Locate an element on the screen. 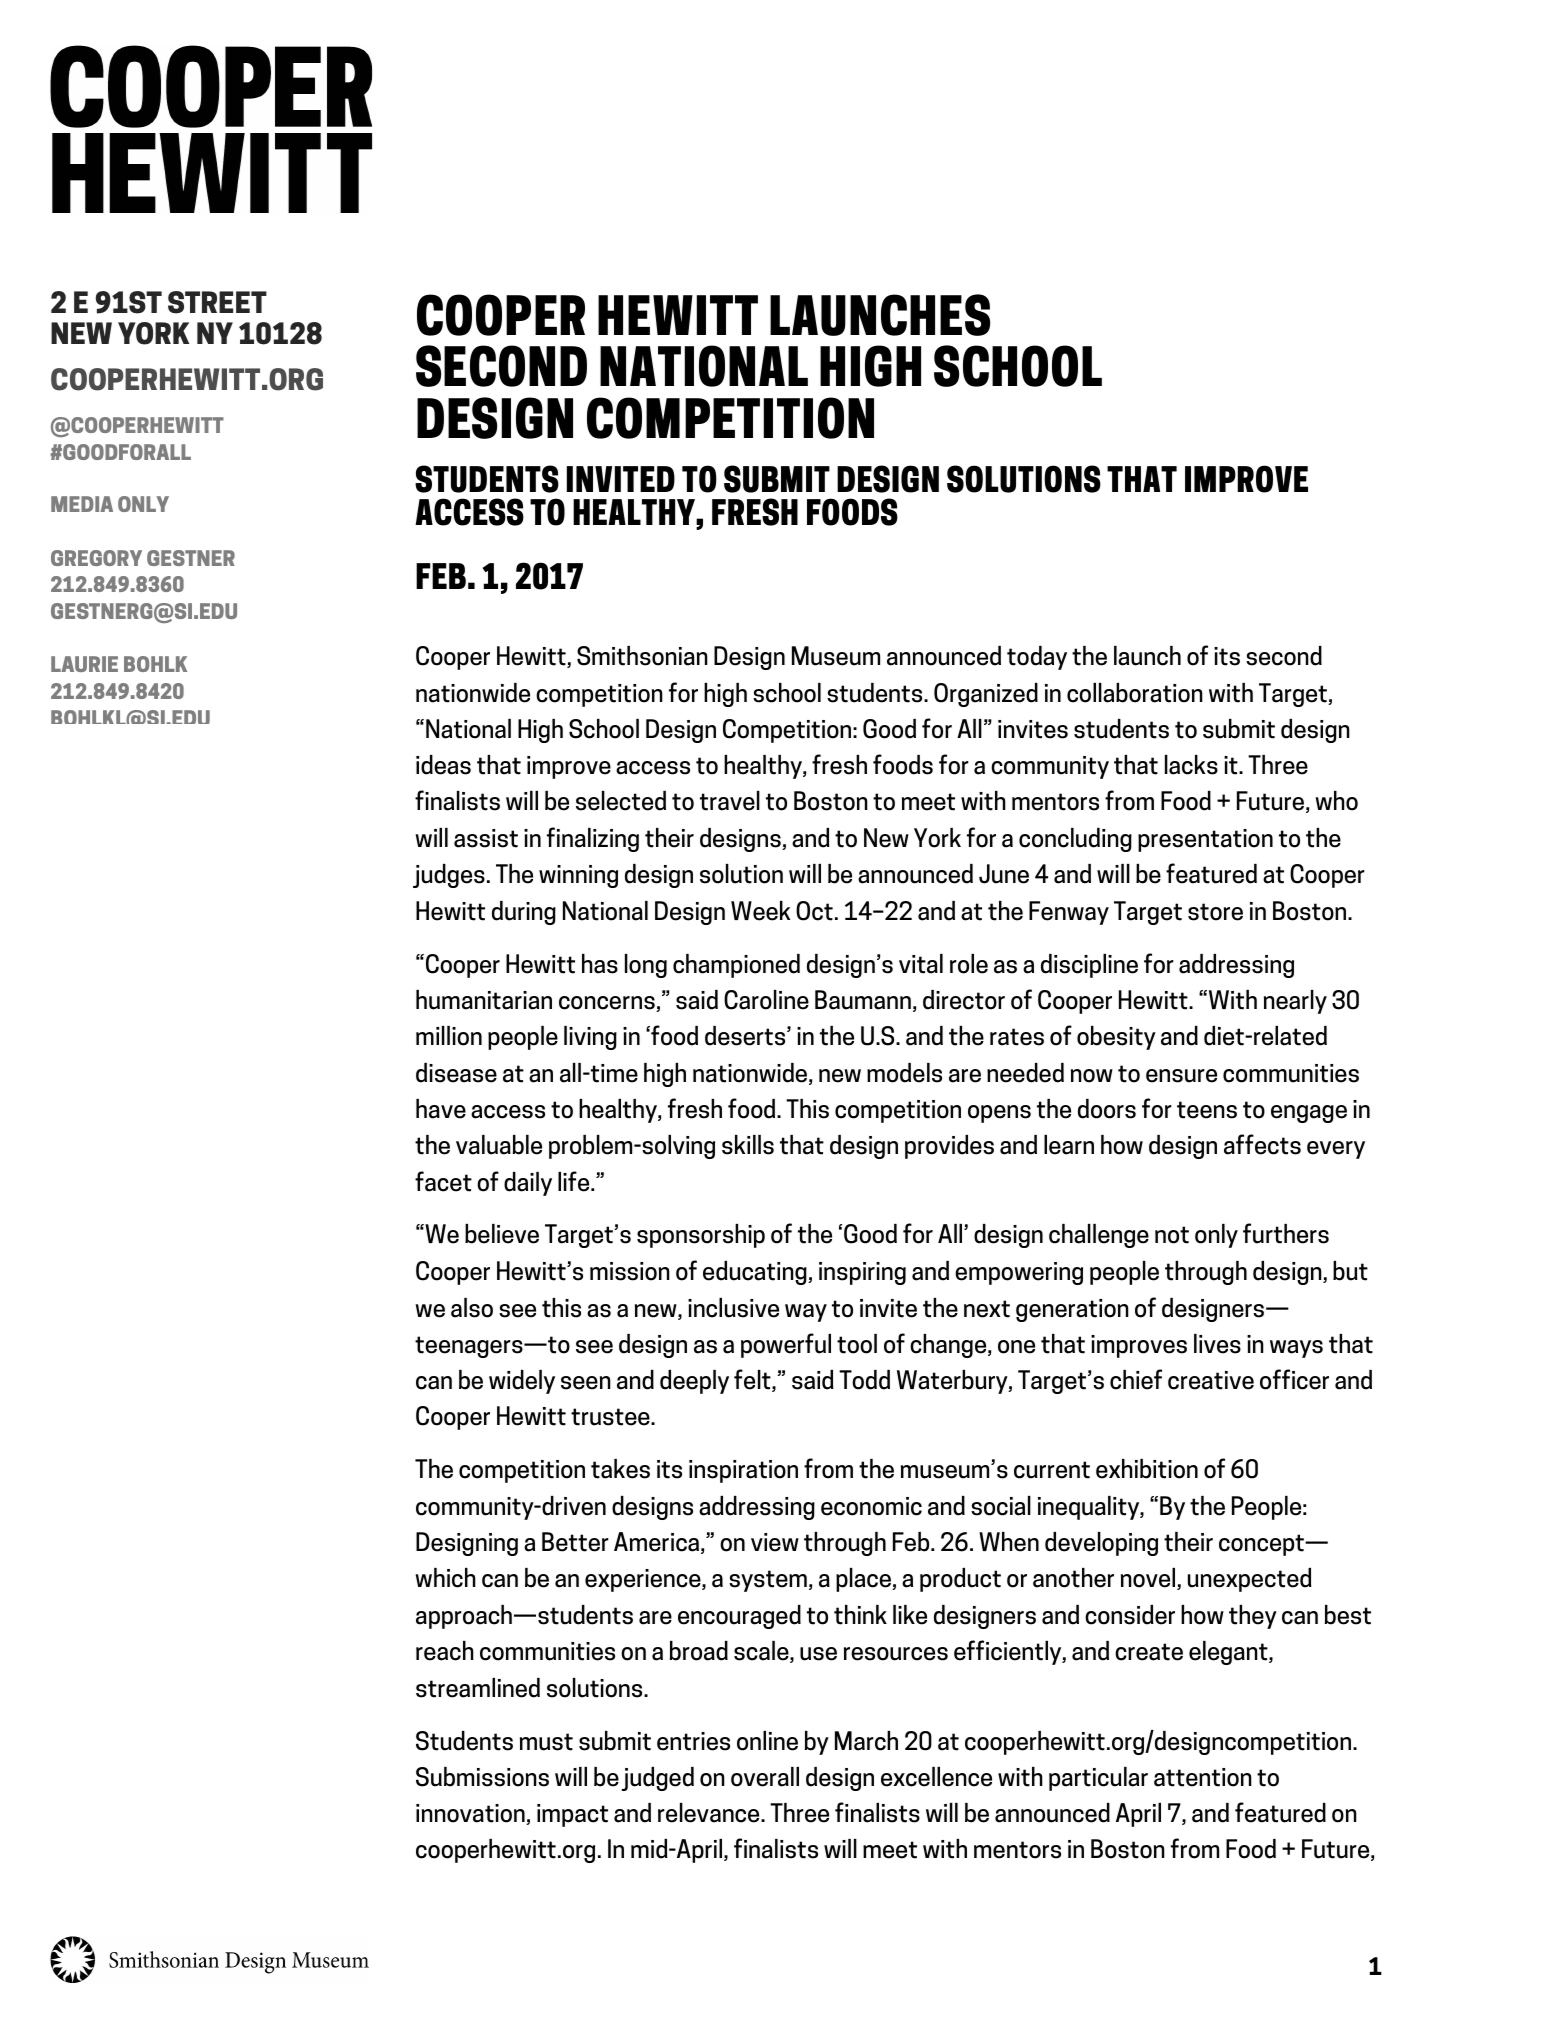 The image size is (1566, 2027). today is located at coordinates (1037, 658).
